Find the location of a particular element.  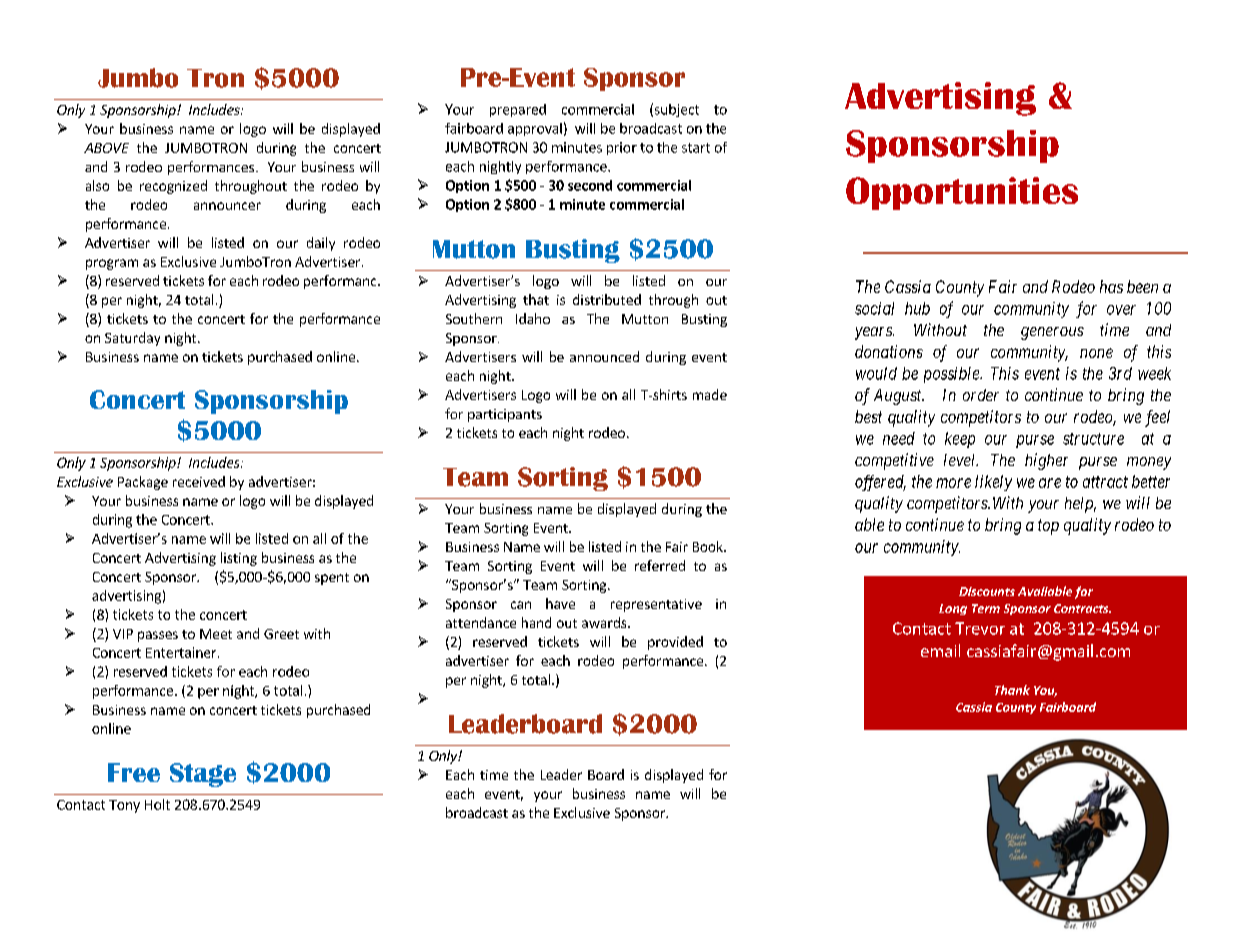

Trevor is located at coordinates (980, 628).
